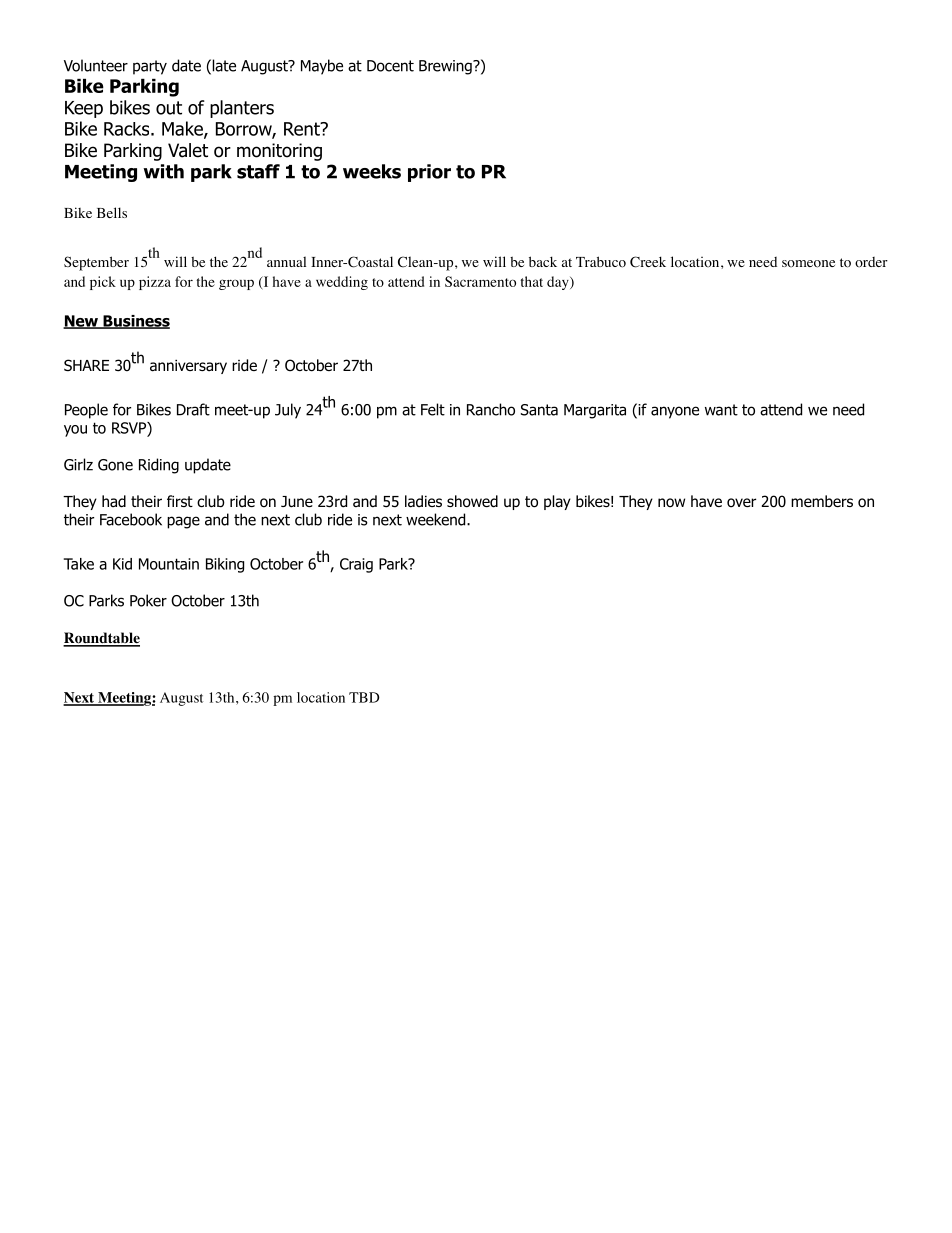 This document has width=952, height=1233. Describe the element at coordinates (150, 67) in the document. I see `party` at that location.
